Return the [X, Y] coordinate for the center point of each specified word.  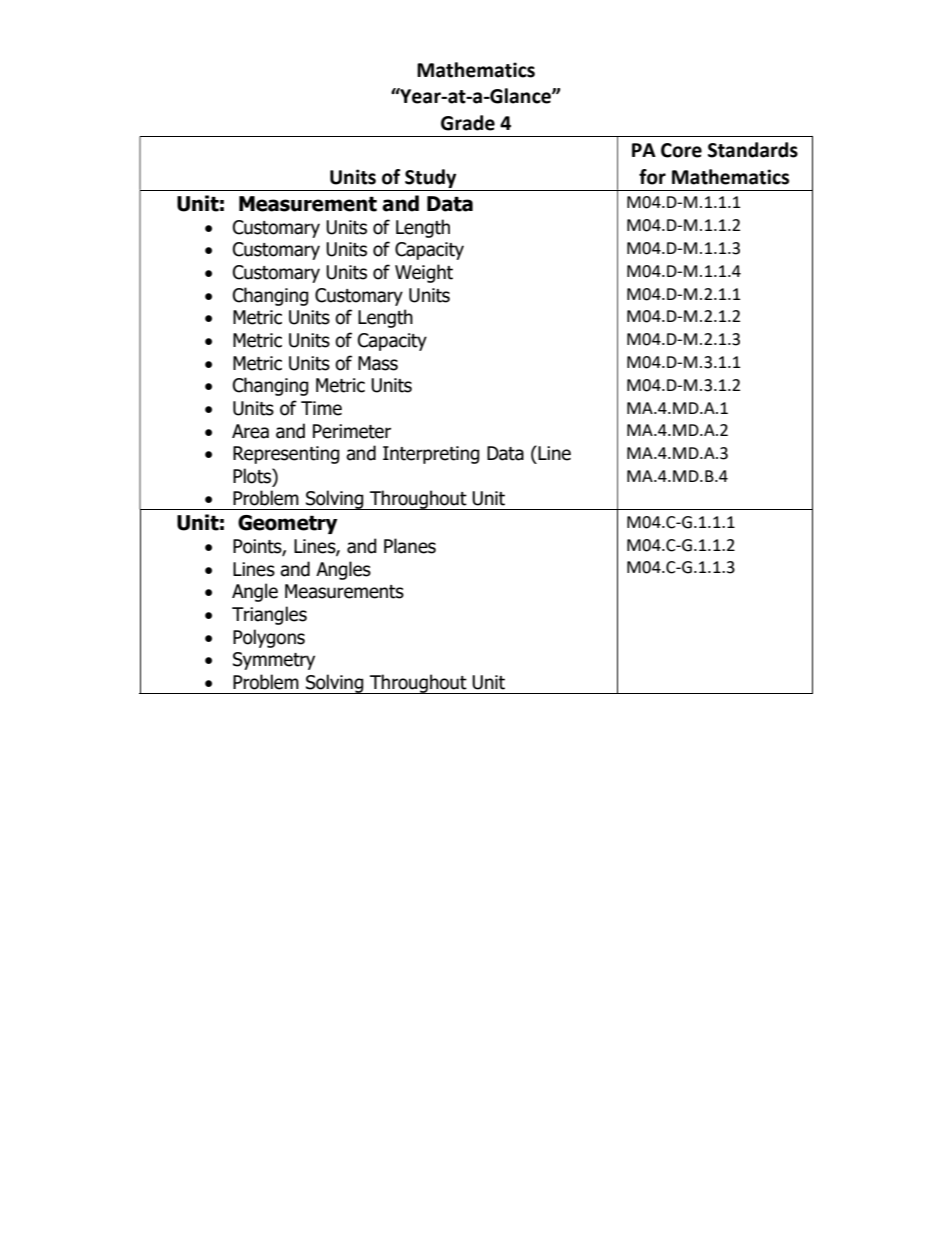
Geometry [288, 524]
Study [430, 178]
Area [250, 431]
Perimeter [352, 431]
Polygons [269, 638]
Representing [286, 455]
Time [321, 408]
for [652, 177]
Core [681, 150]
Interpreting [431, 455]
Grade [468, 123]
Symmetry [274, 661]
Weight [424, 273]
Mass [378, 363]
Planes [410, 546]
